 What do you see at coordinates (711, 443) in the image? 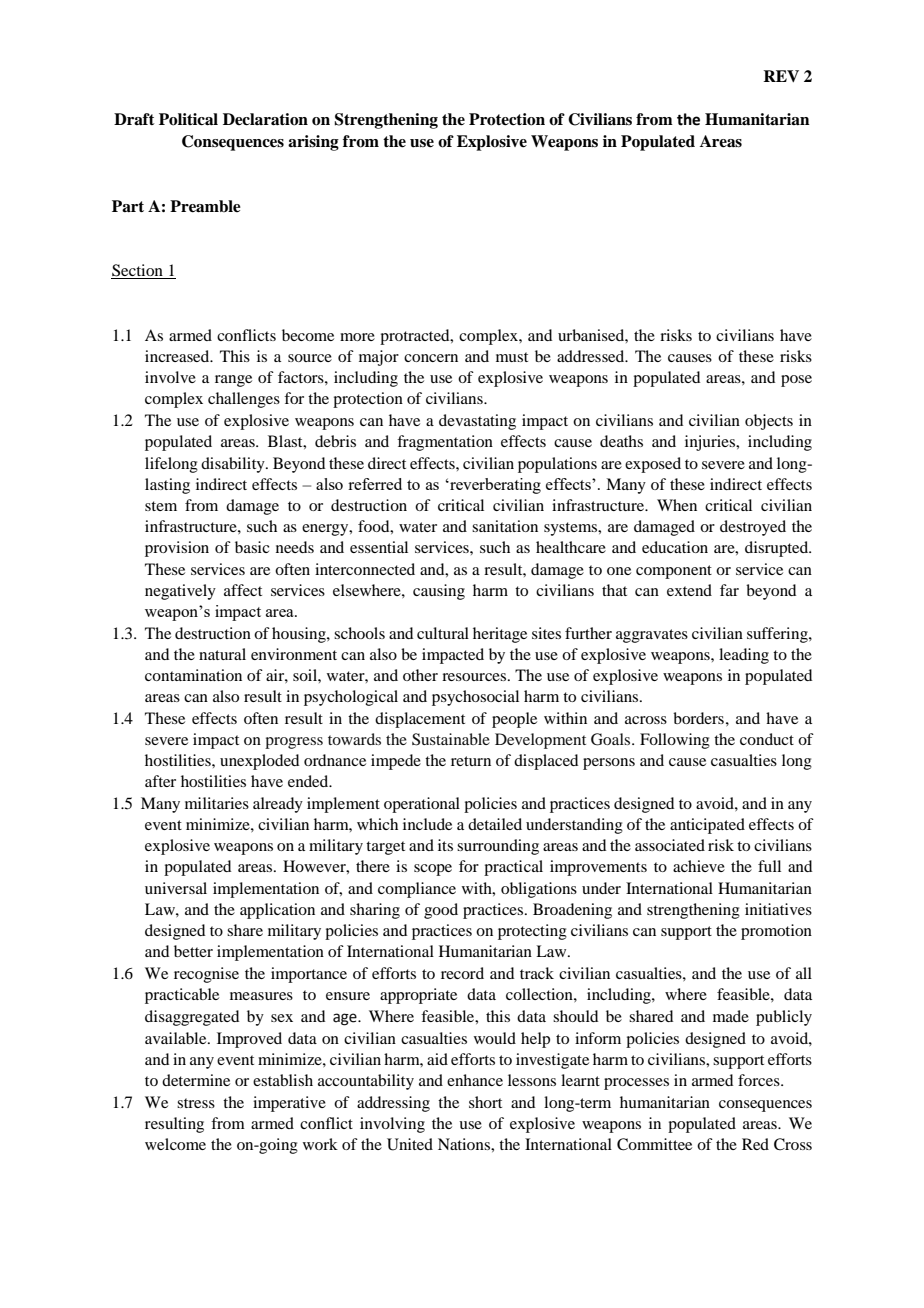
I see `injuries` at bounding box center [711, 443].
